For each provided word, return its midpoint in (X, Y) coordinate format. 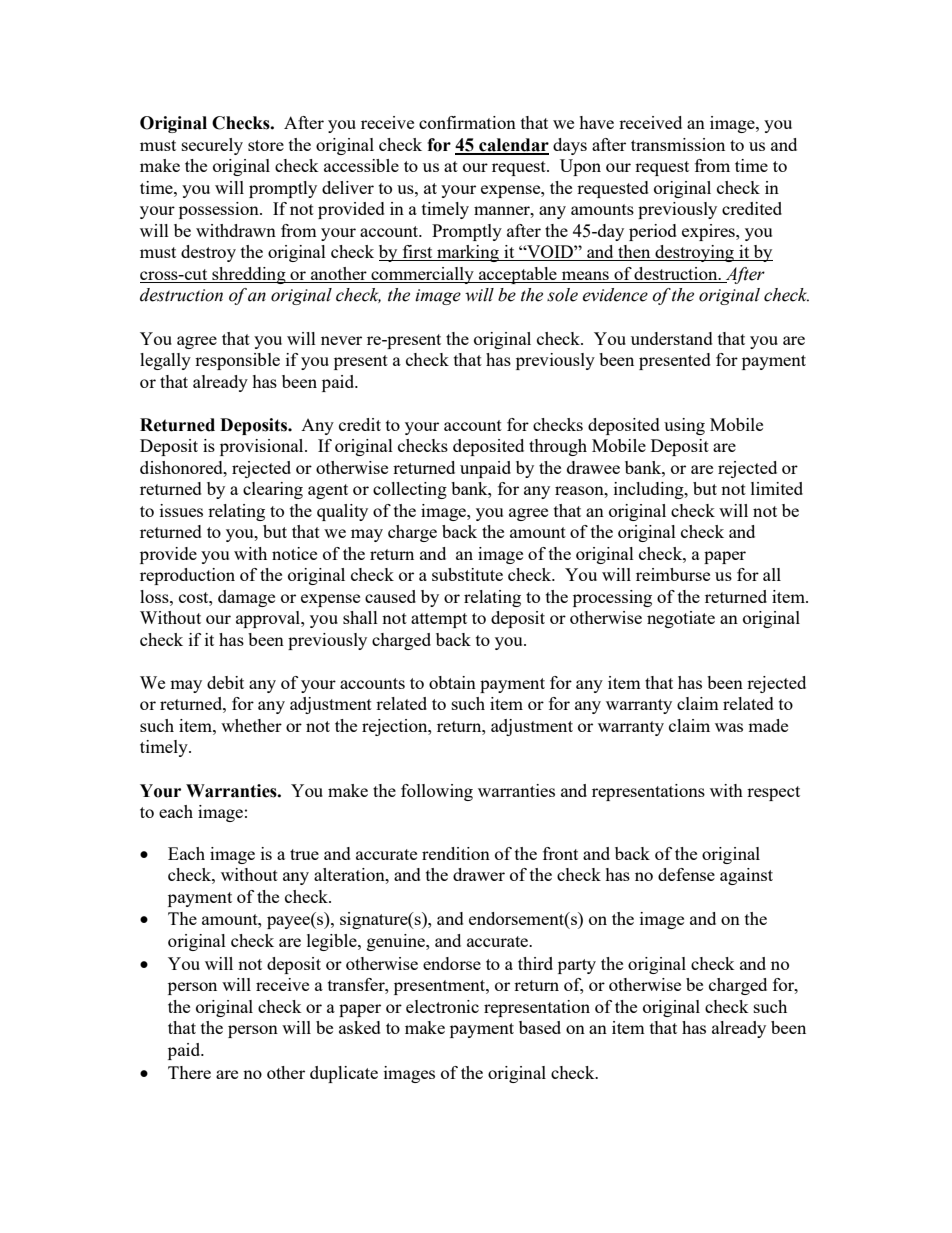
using (684, 426)
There (189, 1072)
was (729, 727)
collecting (410, 490)
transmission (678, 144)
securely (212, 146)
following (437, 792)
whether (251, 725)
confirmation (467, 122)
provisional (263, 447)
